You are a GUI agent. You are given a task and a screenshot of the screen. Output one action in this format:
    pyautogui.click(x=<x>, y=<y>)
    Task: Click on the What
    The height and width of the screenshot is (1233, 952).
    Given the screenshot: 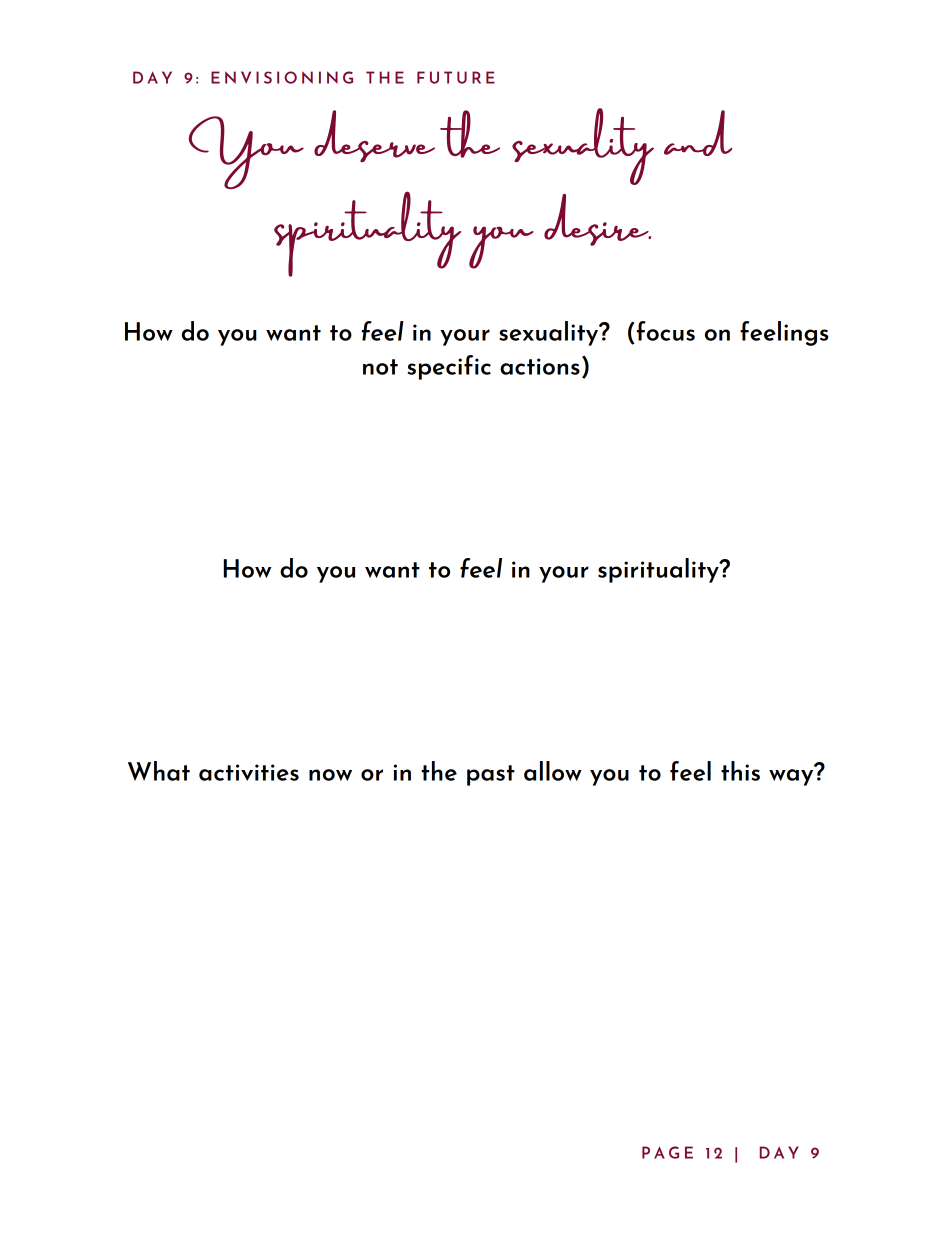 What is the action you would take?
    pyautogui.click(x=159, y=771)
